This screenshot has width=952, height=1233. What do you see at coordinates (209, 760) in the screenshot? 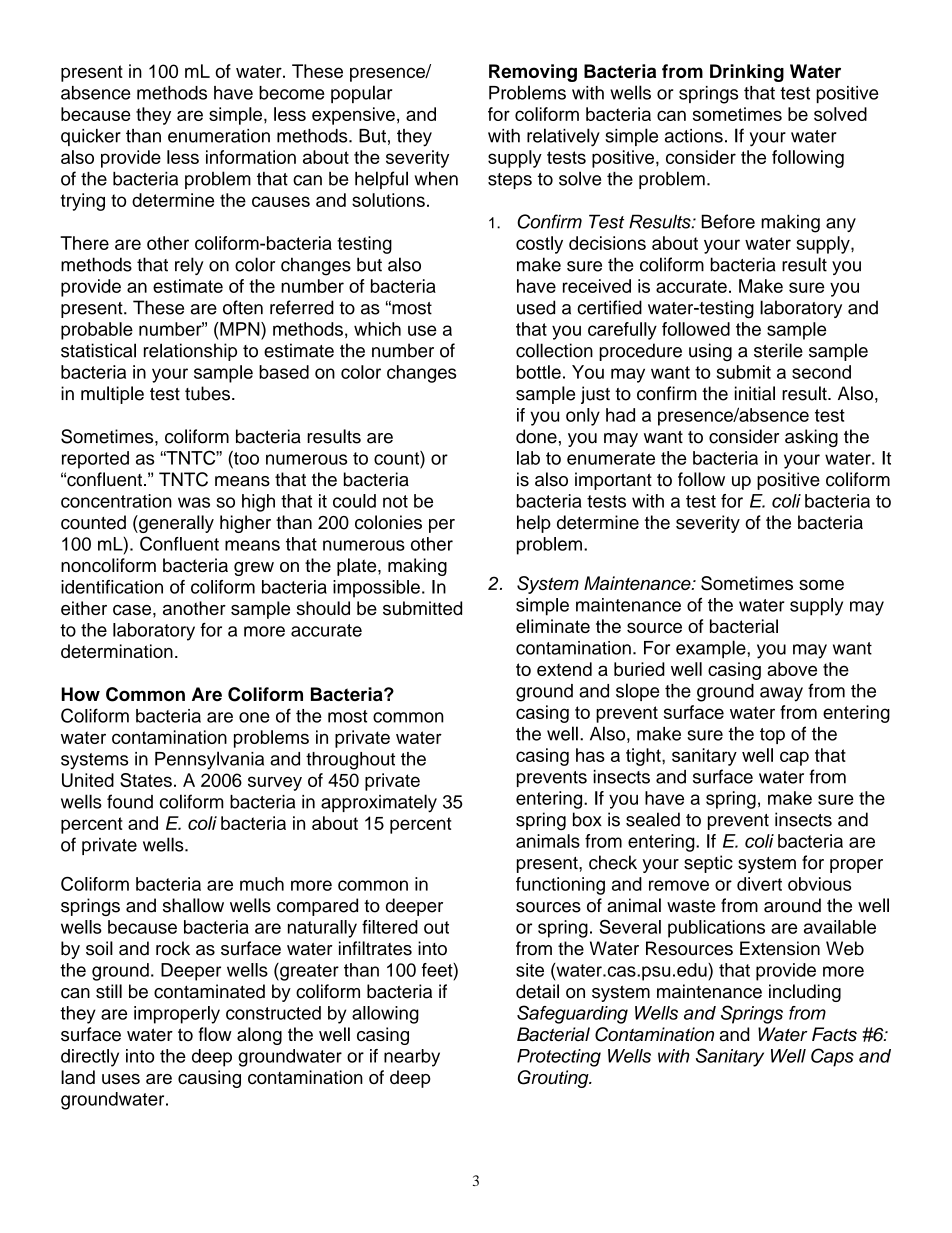
I see `Pennsylvania` at bounding box center [209, 760].
